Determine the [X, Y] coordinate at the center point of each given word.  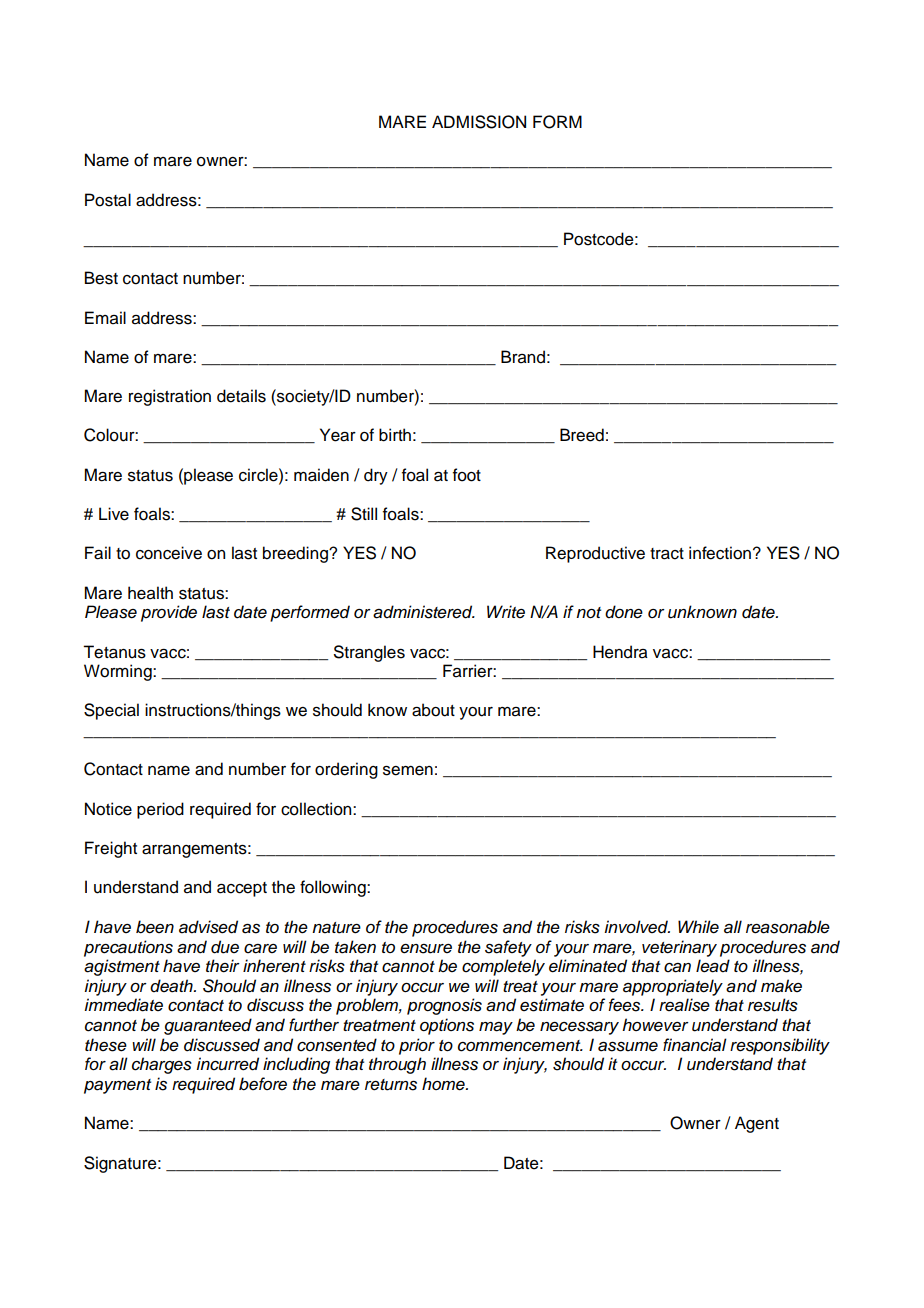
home [444, 1084]
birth [395, 435]
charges [162, 1065]
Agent [757, 1124]
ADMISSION [479, 122]
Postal [108, 200]
